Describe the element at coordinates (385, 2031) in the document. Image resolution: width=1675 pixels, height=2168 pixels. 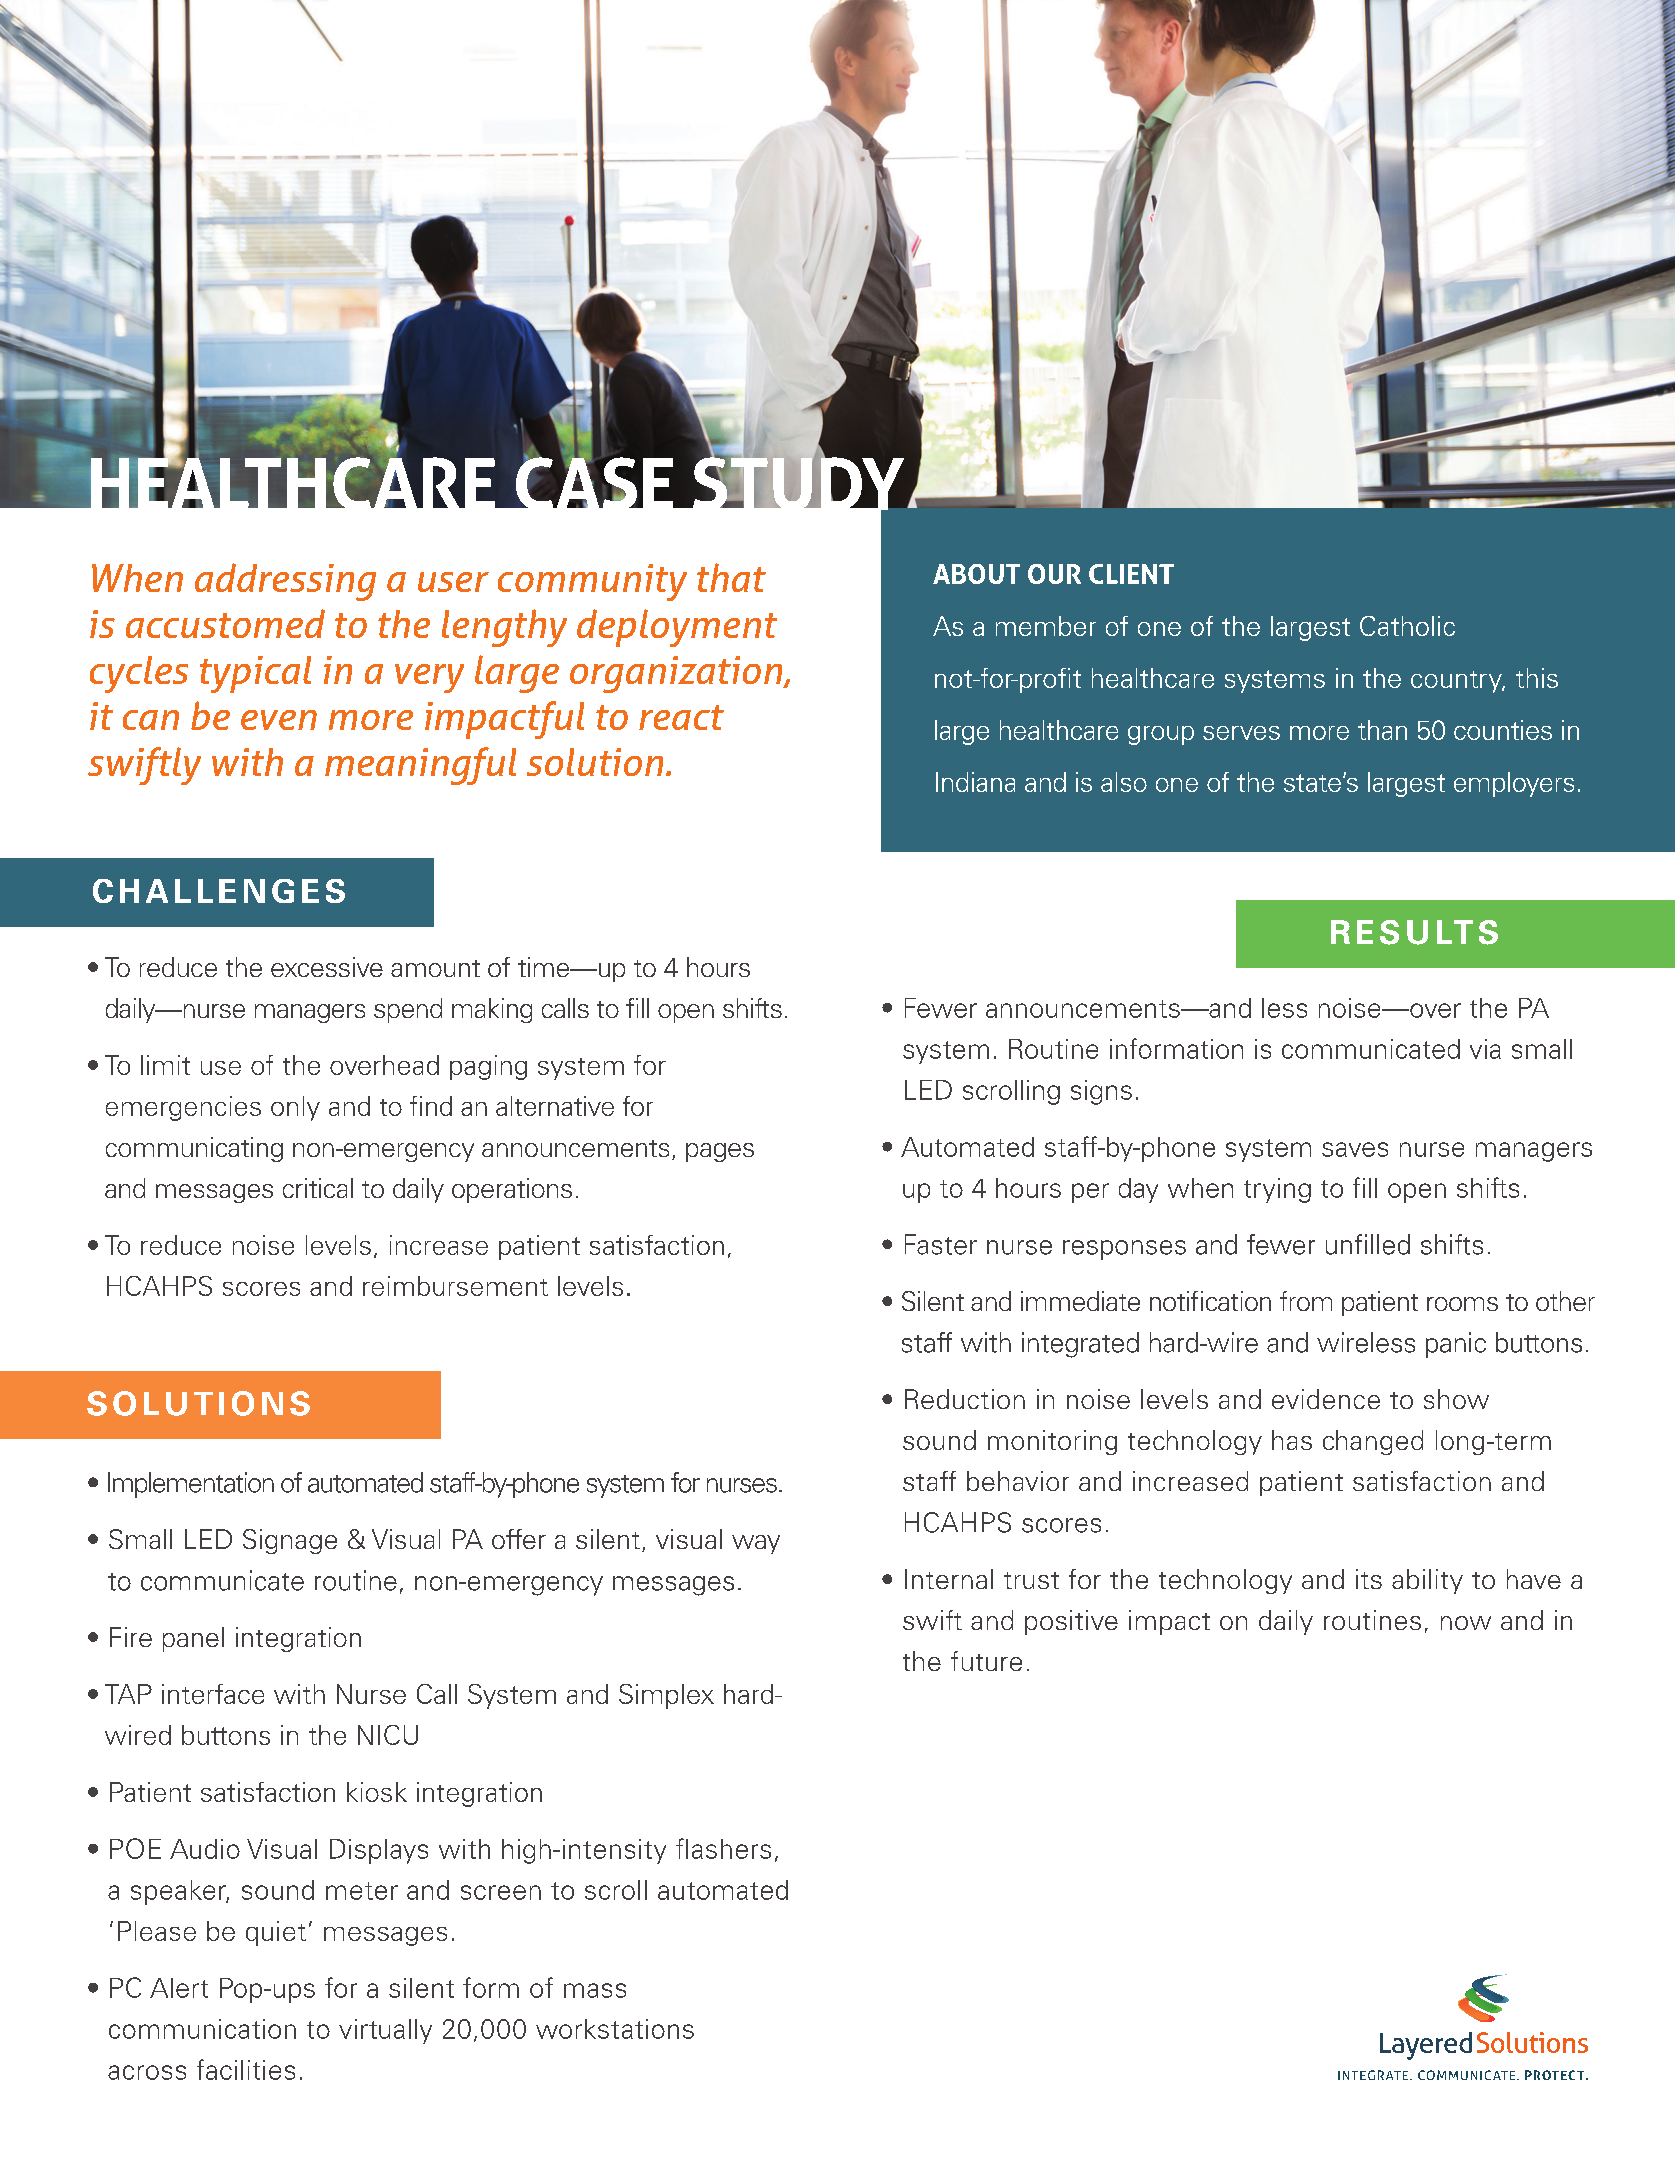
I see `virtually` at that location.
